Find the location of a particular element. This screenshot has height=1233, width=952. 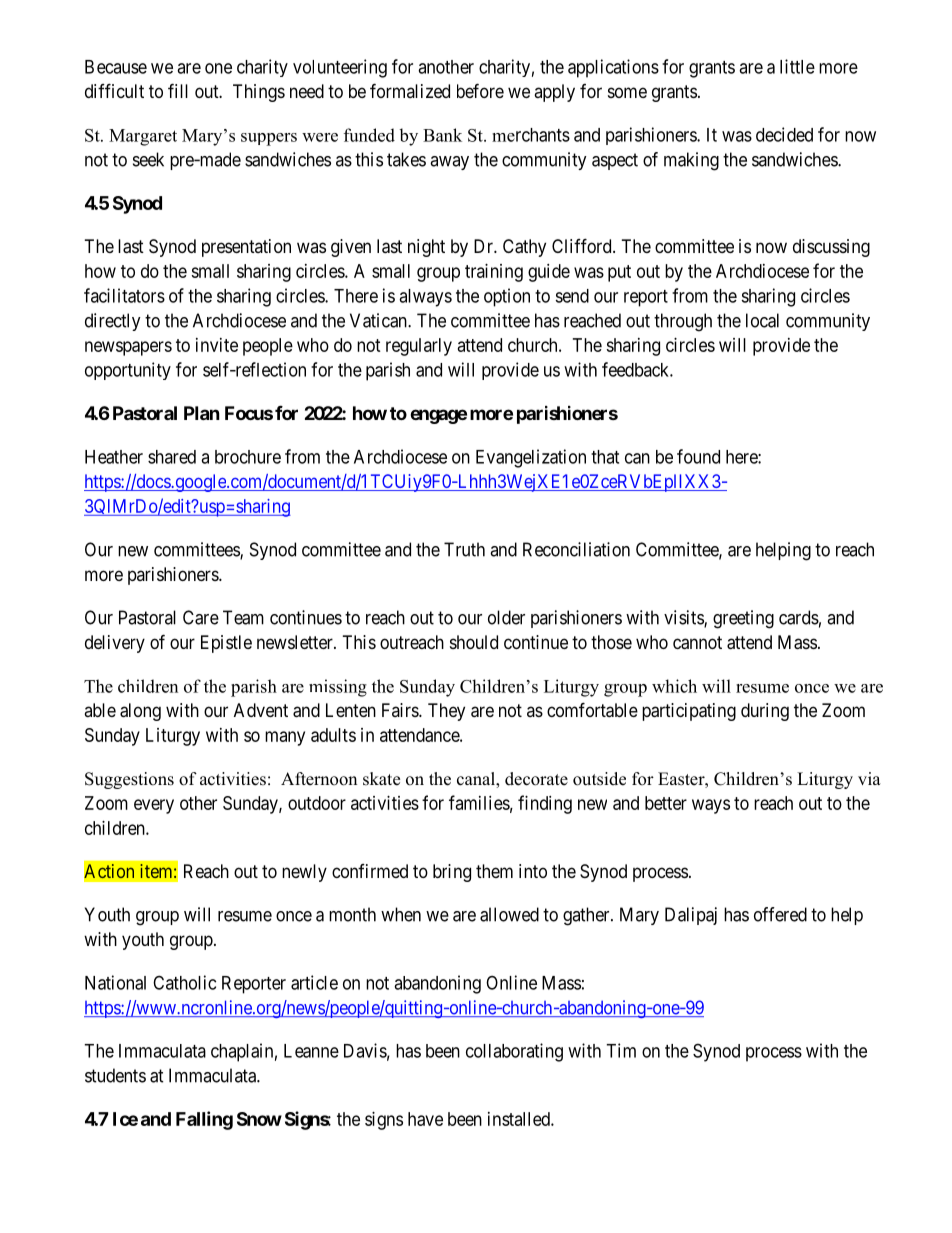

every is located at coordinates (154, 806).
